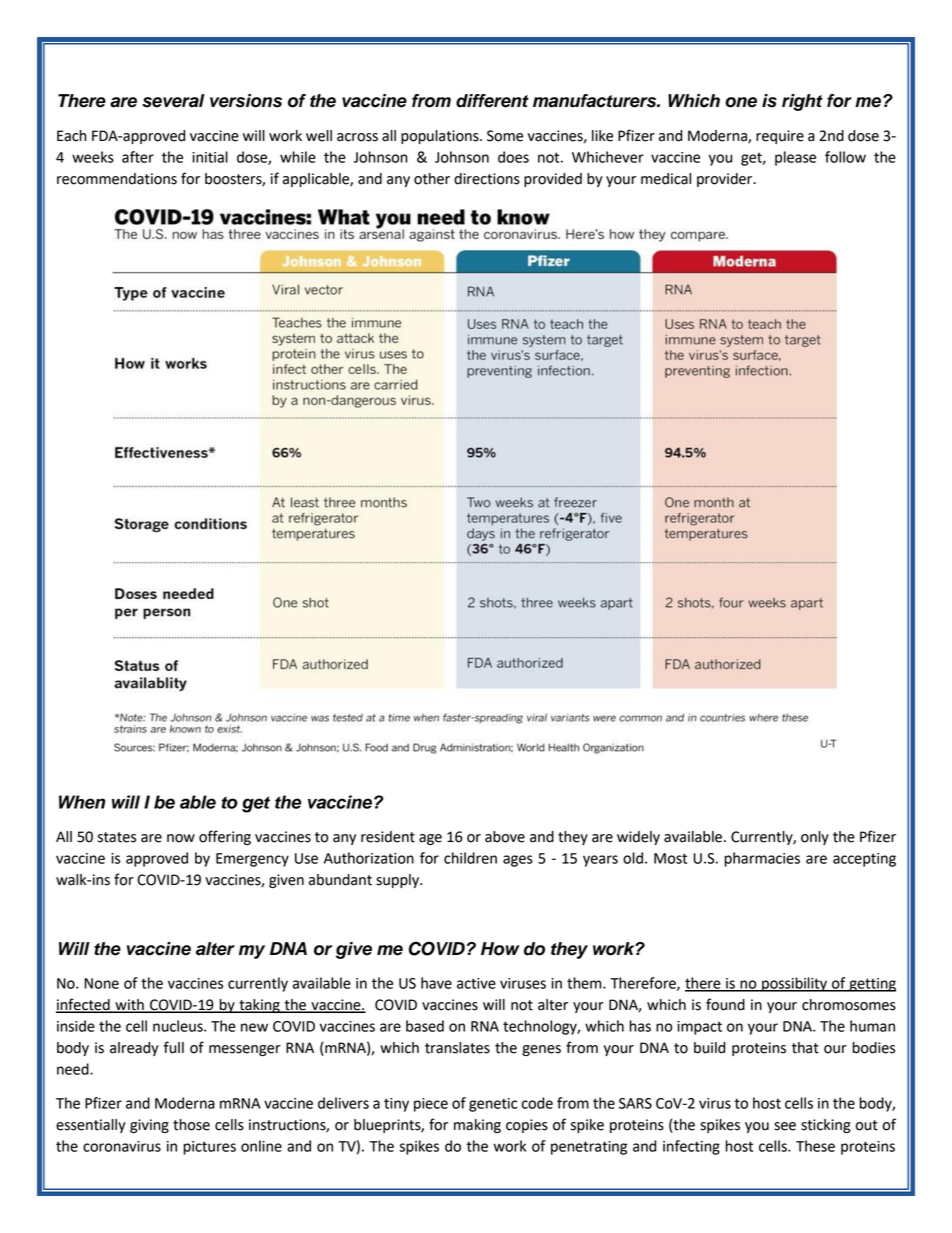  What do you see at coordinates (149, 1126) in the screenshot?
I see `giving` at bounding box center [149, 1126].
